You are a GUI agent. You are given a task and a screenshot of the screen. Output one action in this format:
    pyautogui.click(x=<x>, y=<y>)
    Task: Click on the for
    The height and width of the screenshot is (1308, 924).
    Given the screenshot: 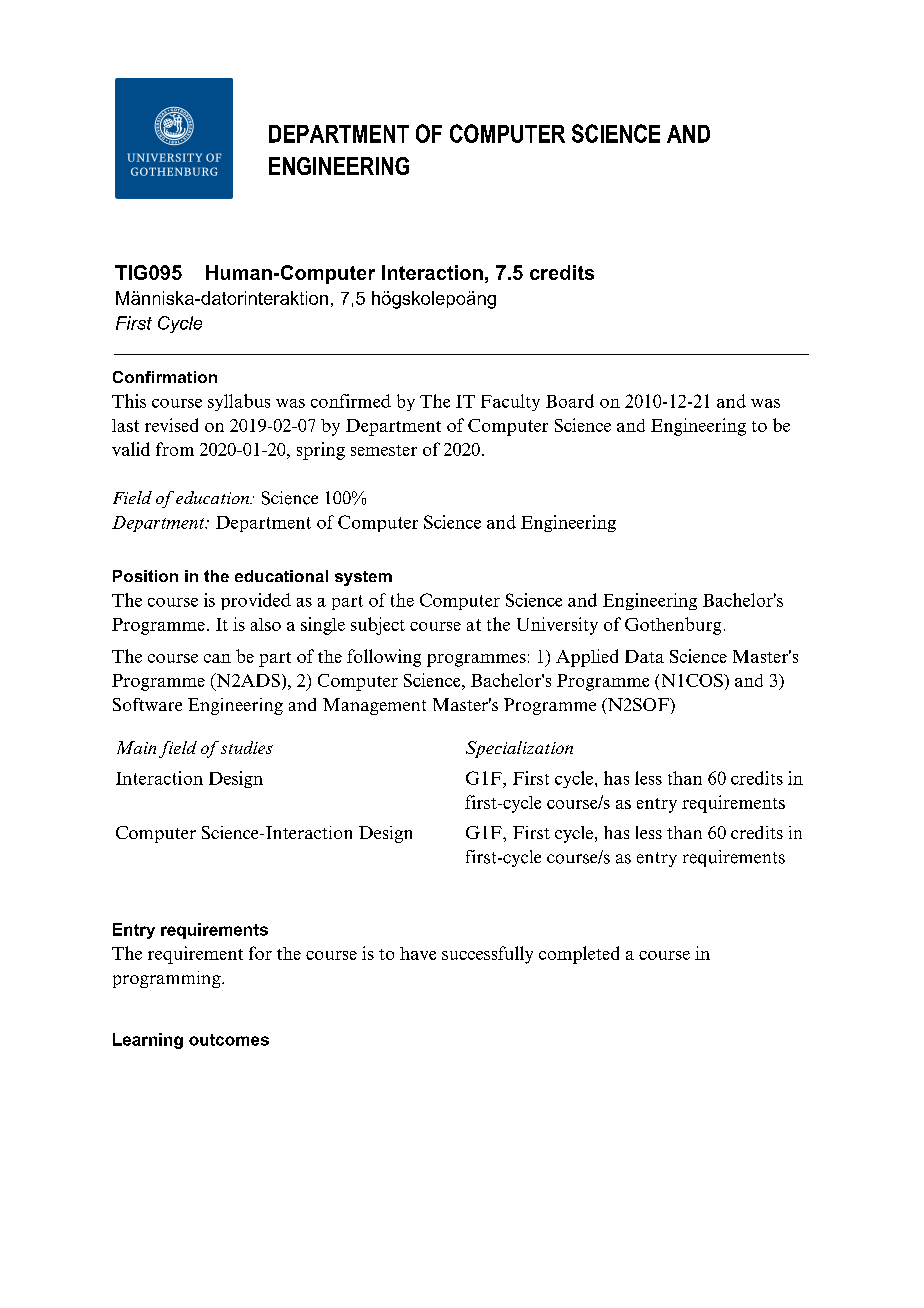 What is the action you would take?
    pyautogui.click(x=260, y=953)
